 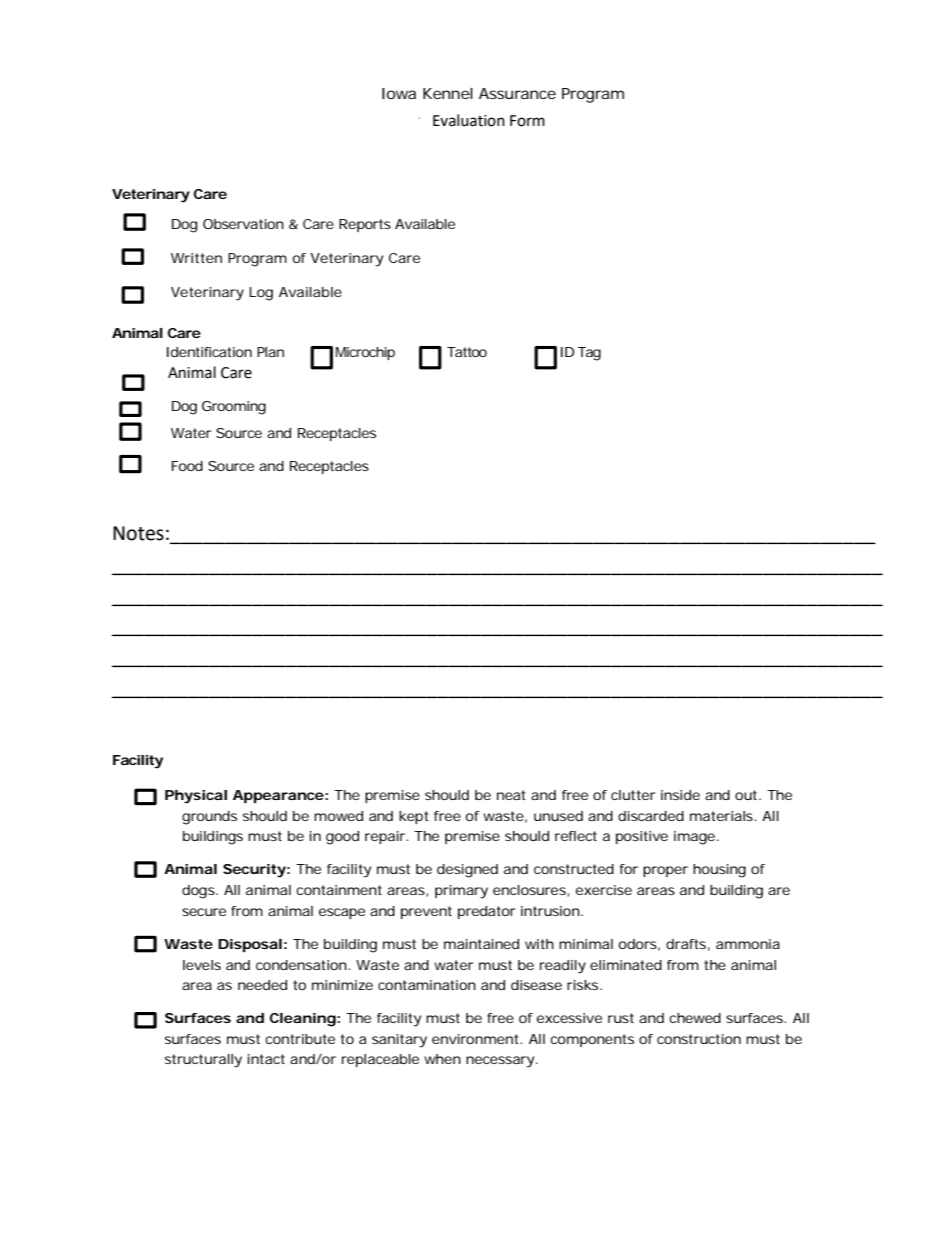 What do you see at coordinates (469, 120) in the page?
I see `Evaluation` at bounding box center [469, 120].
